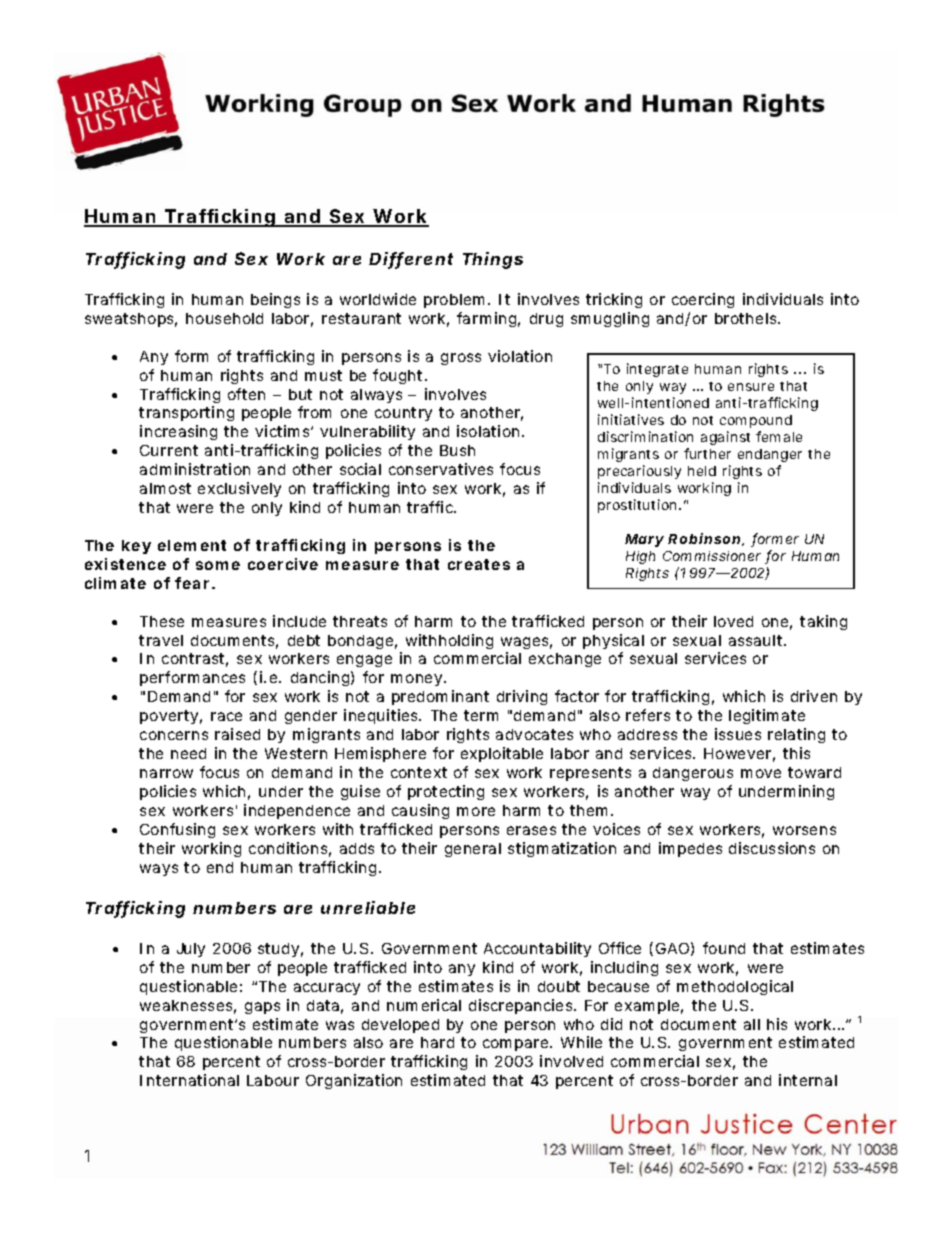 This page has height=1233, width=952. What do you see at coordinates (441, 469) in the page?
I see `conservatives` at bounding box center [441, 469].
